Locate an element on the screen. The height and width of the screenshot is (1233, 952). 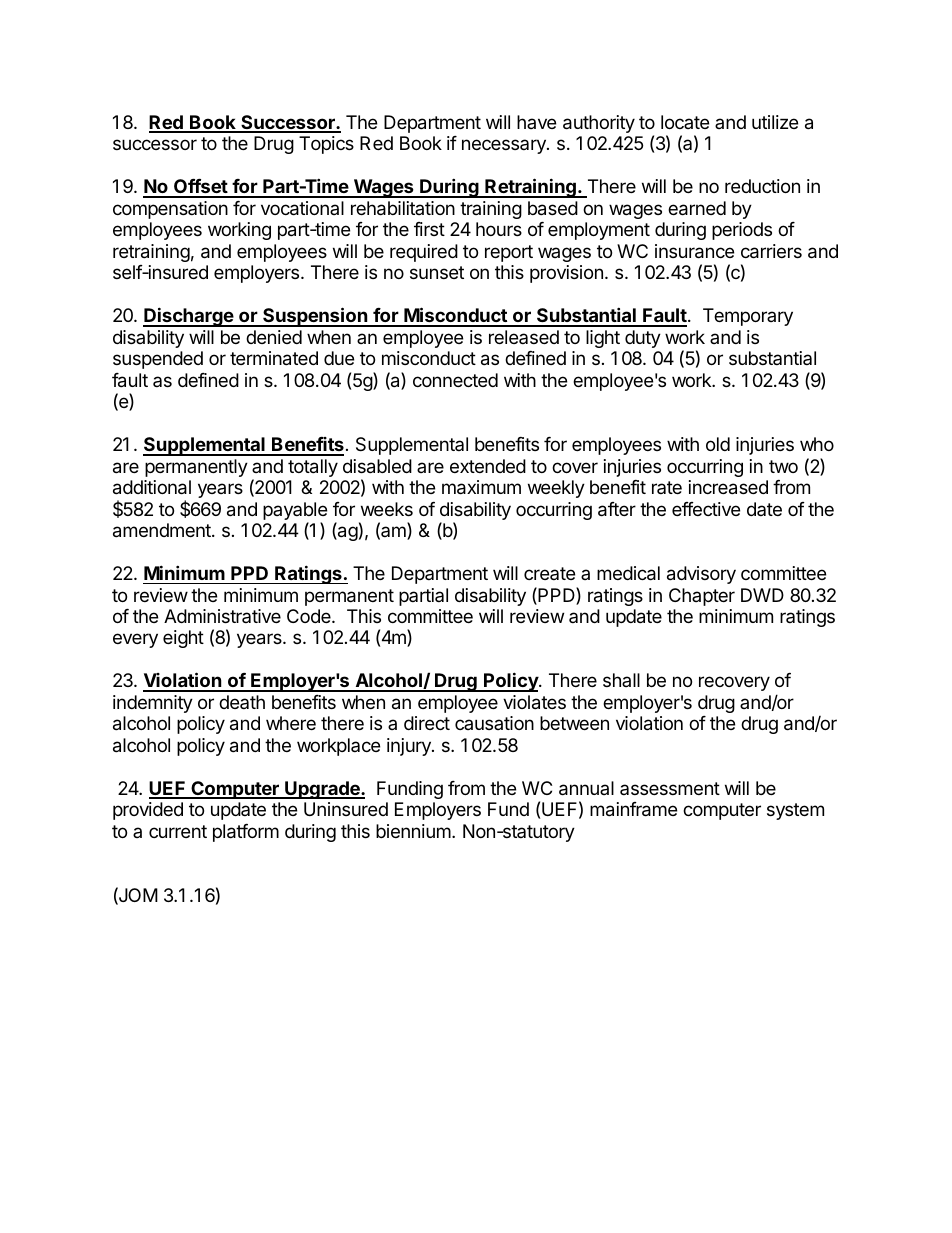
Chapter is located at coordinates (702, 597).
